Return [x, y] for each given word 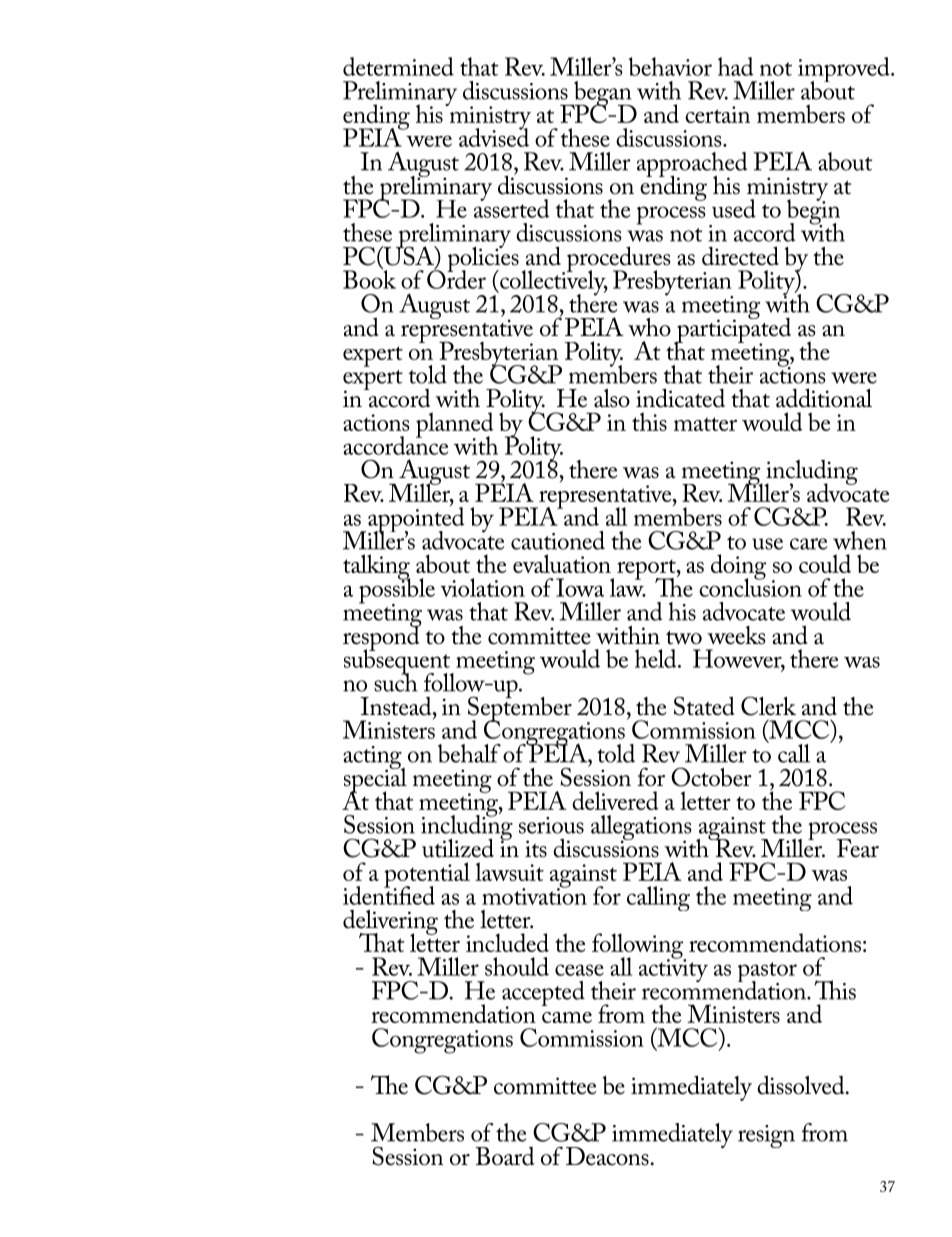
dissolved [802, 1085]
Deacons [607, 1156]
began [603, 94]
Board [505, 1156]
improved [845, 71]
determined [398, 66]
